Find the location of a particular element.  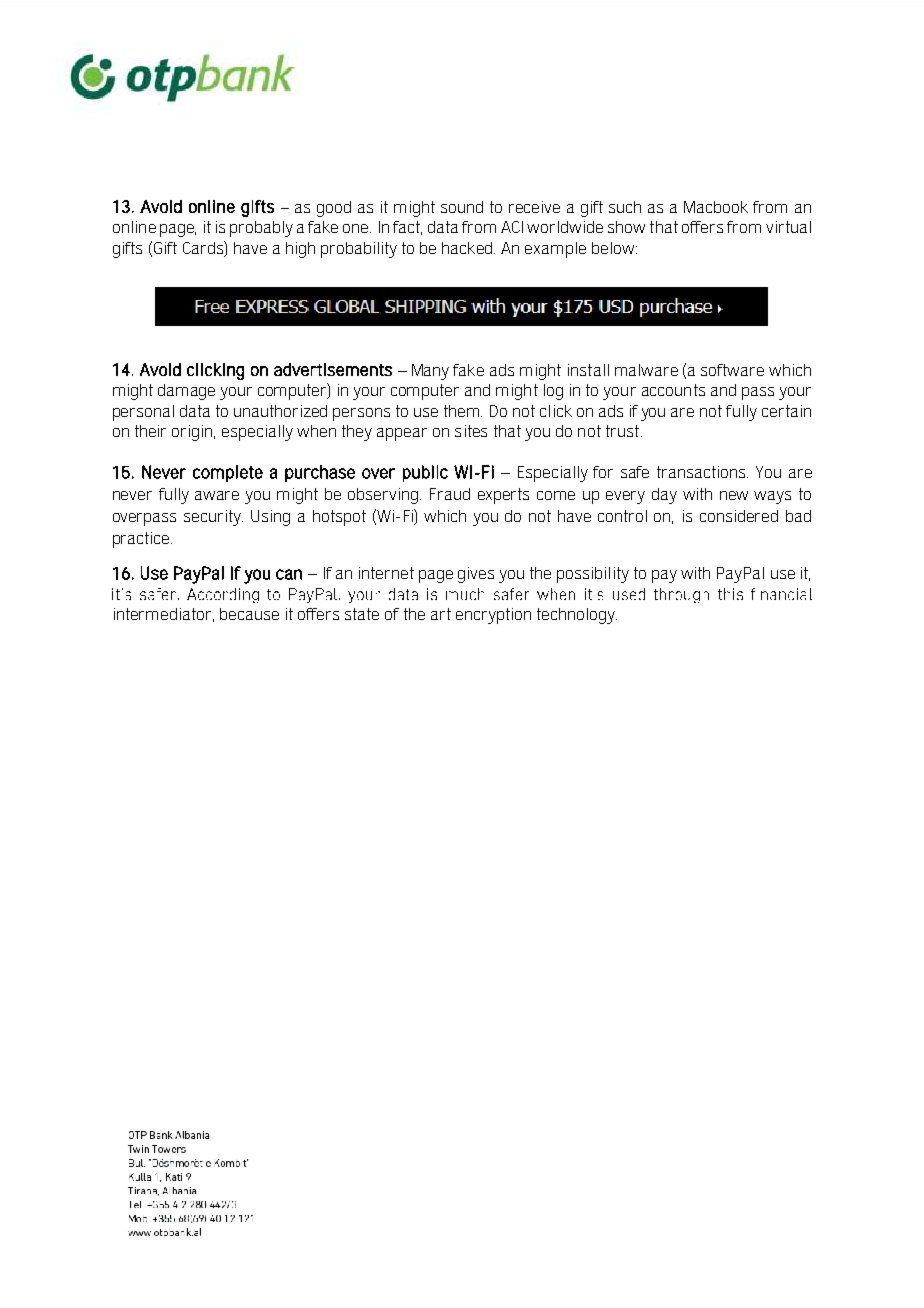

sound is located at coordinates (462, 207).
